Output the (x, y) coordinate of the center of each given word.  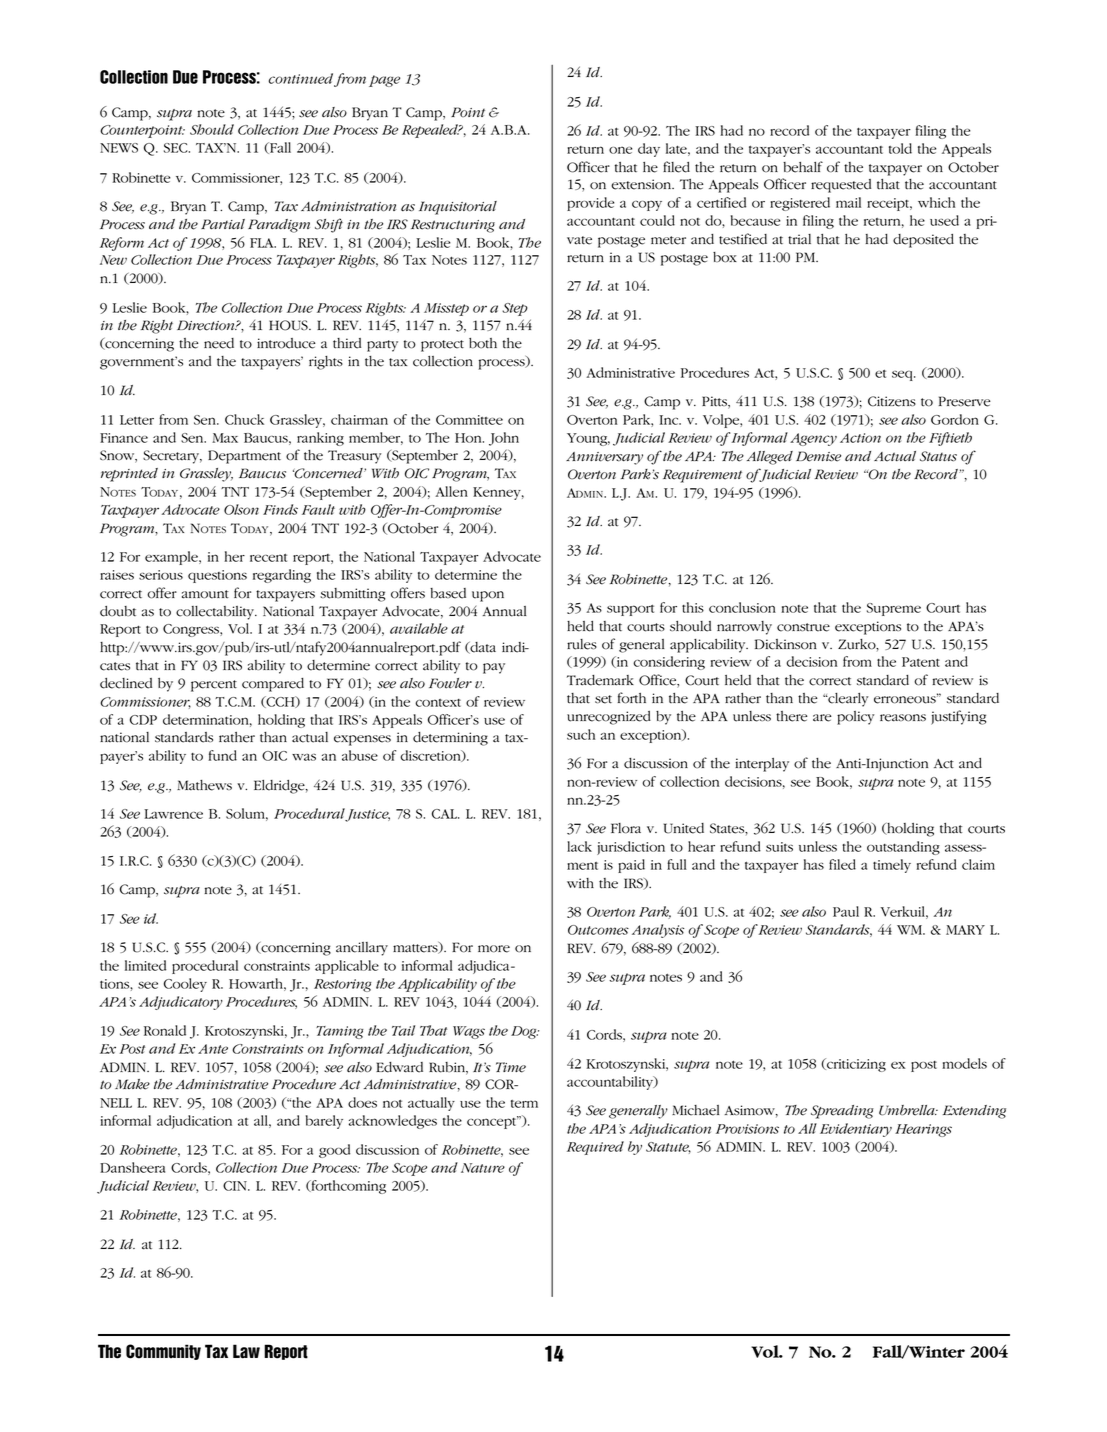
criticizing (855, 1065)
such (581, 734)
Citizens (892, 401)
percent (214, 686)
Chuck (244, 419)
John (504, 439)
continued (301, 78)
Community (163, 1352)
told (900, 148)
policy (855, 718)
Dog (525, 1032)
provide (590, 204)
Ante (213, 1049)
